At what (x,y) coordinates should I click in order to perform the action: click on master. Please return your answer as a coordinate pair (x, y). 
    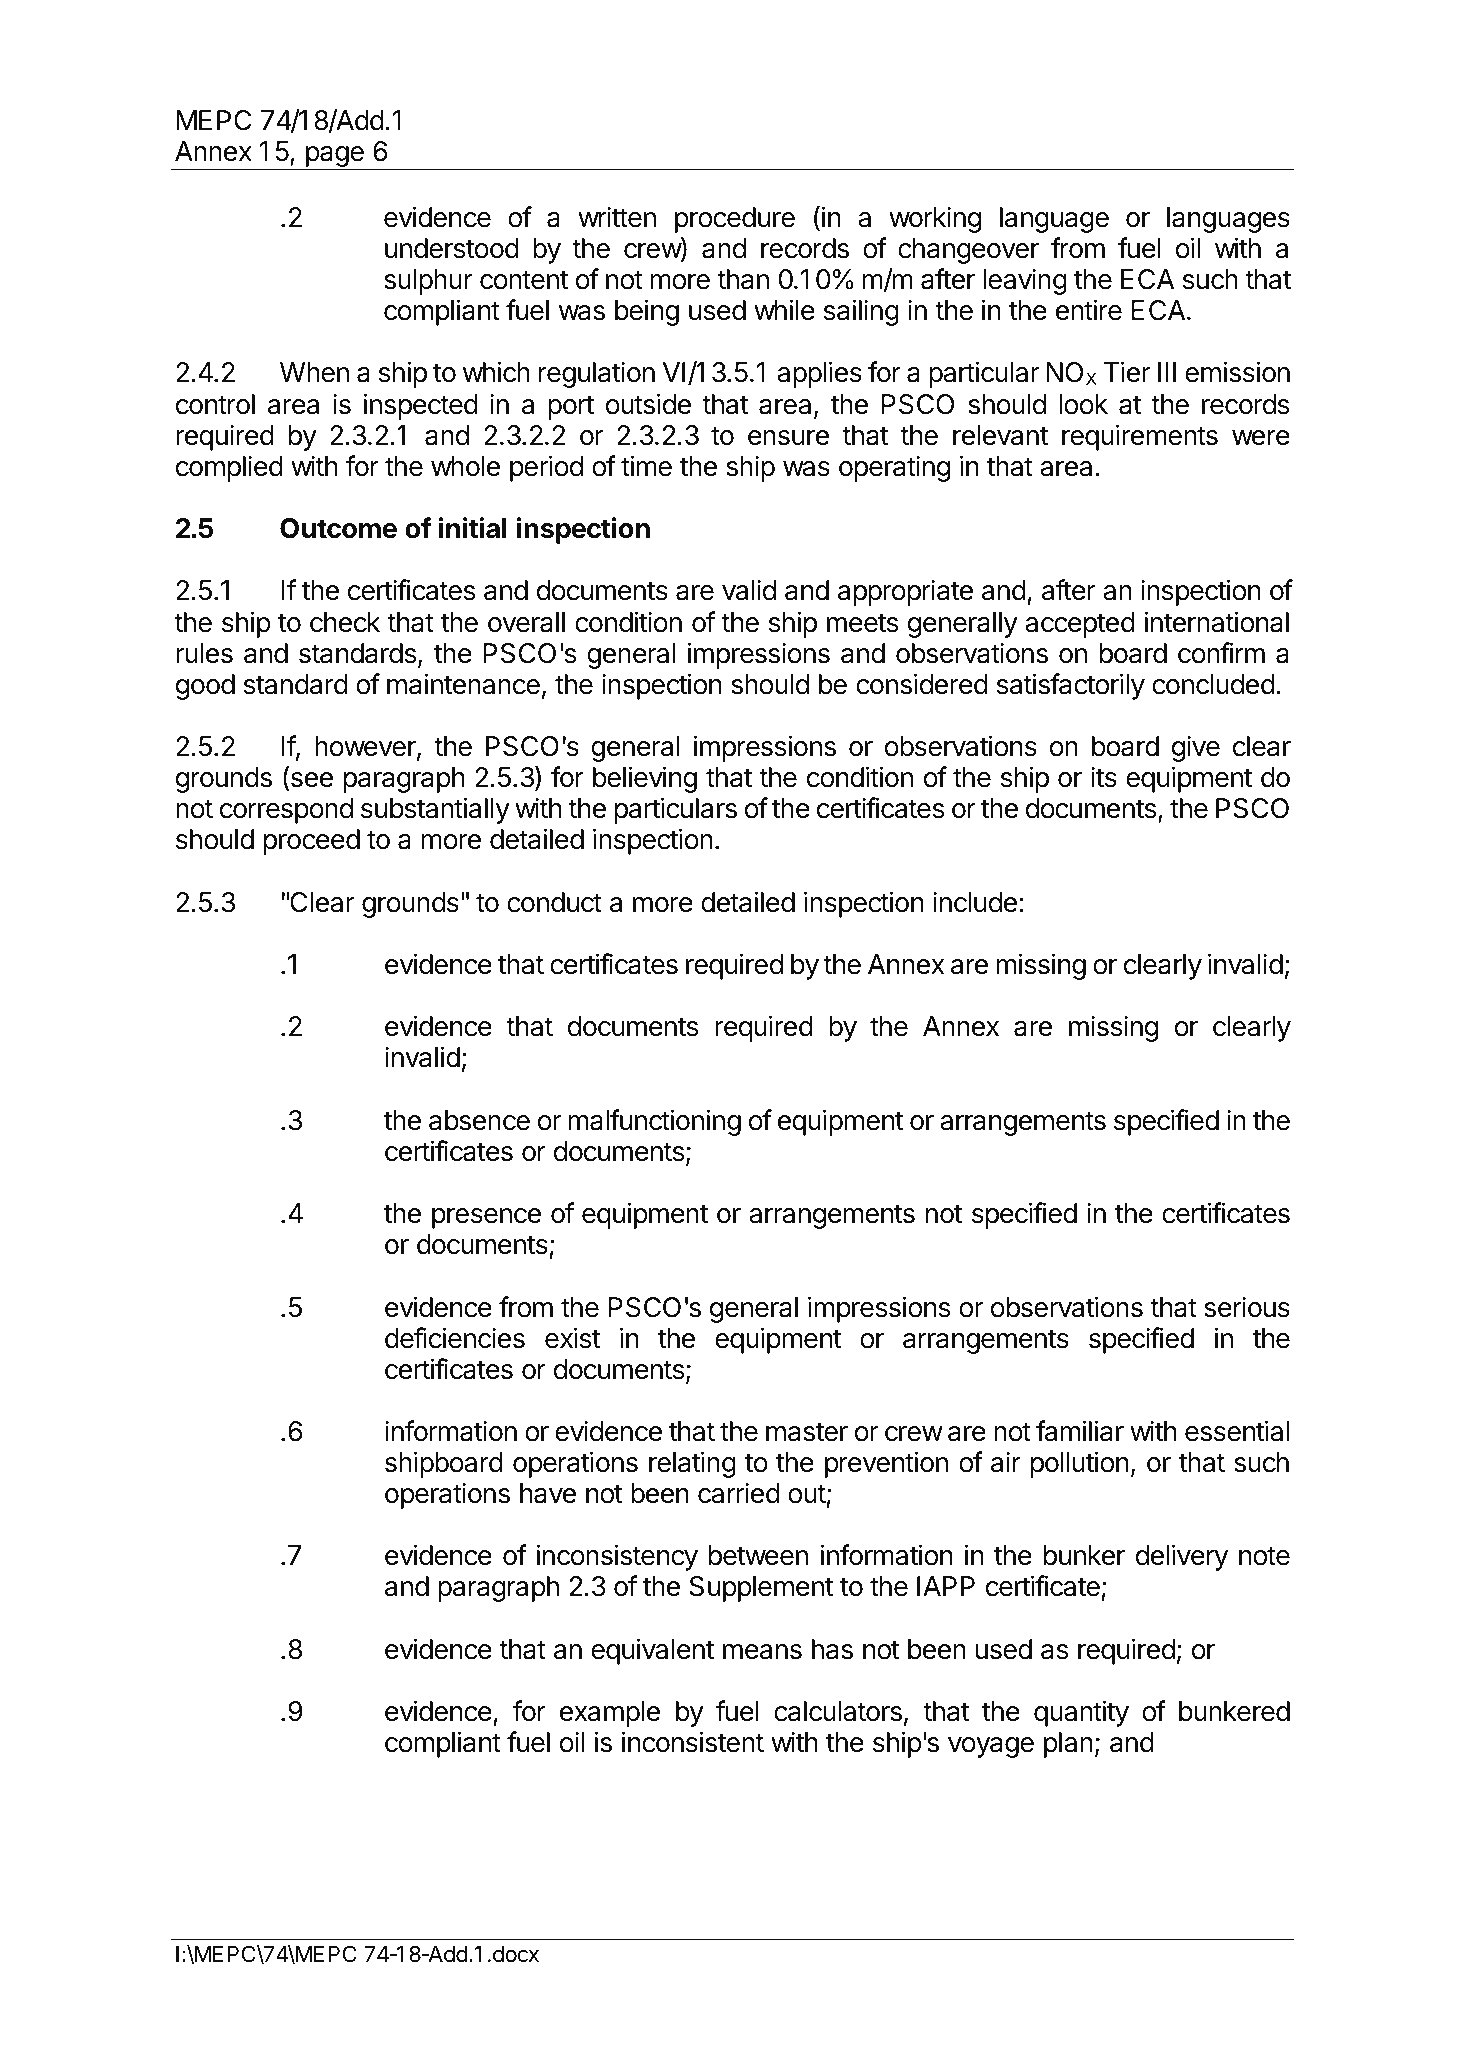
    Looking at the image, I should click on (807, 1432).
